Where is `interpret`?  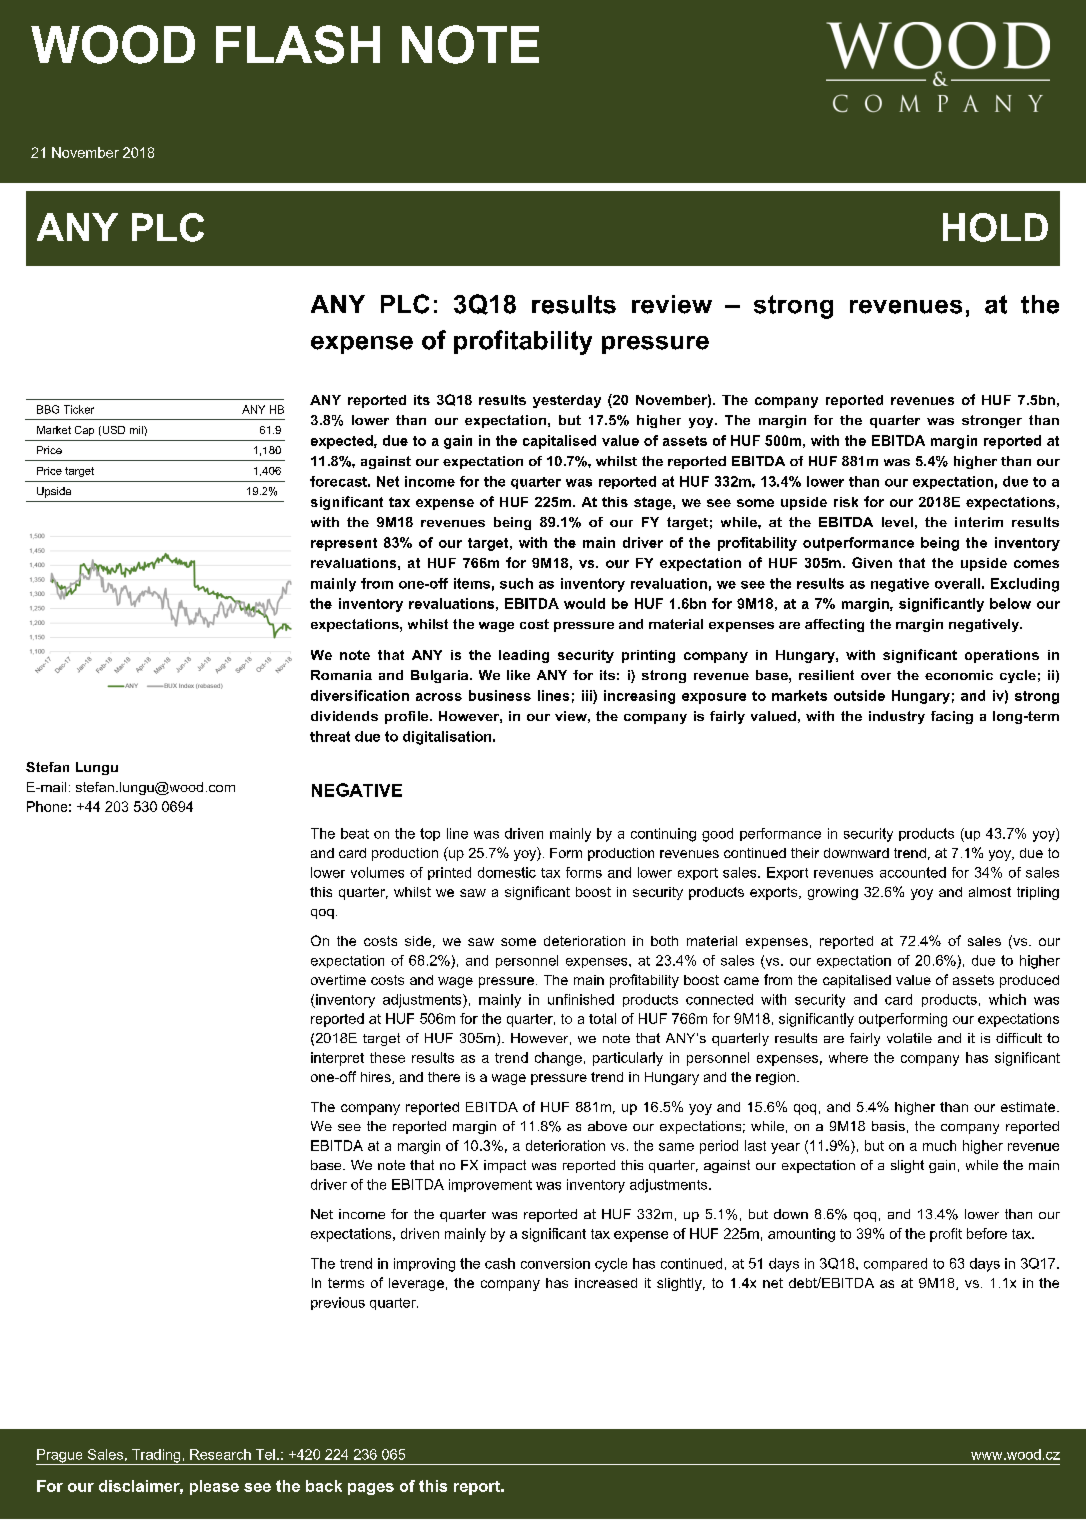 interpret is located at coordinates (337, 1059).
